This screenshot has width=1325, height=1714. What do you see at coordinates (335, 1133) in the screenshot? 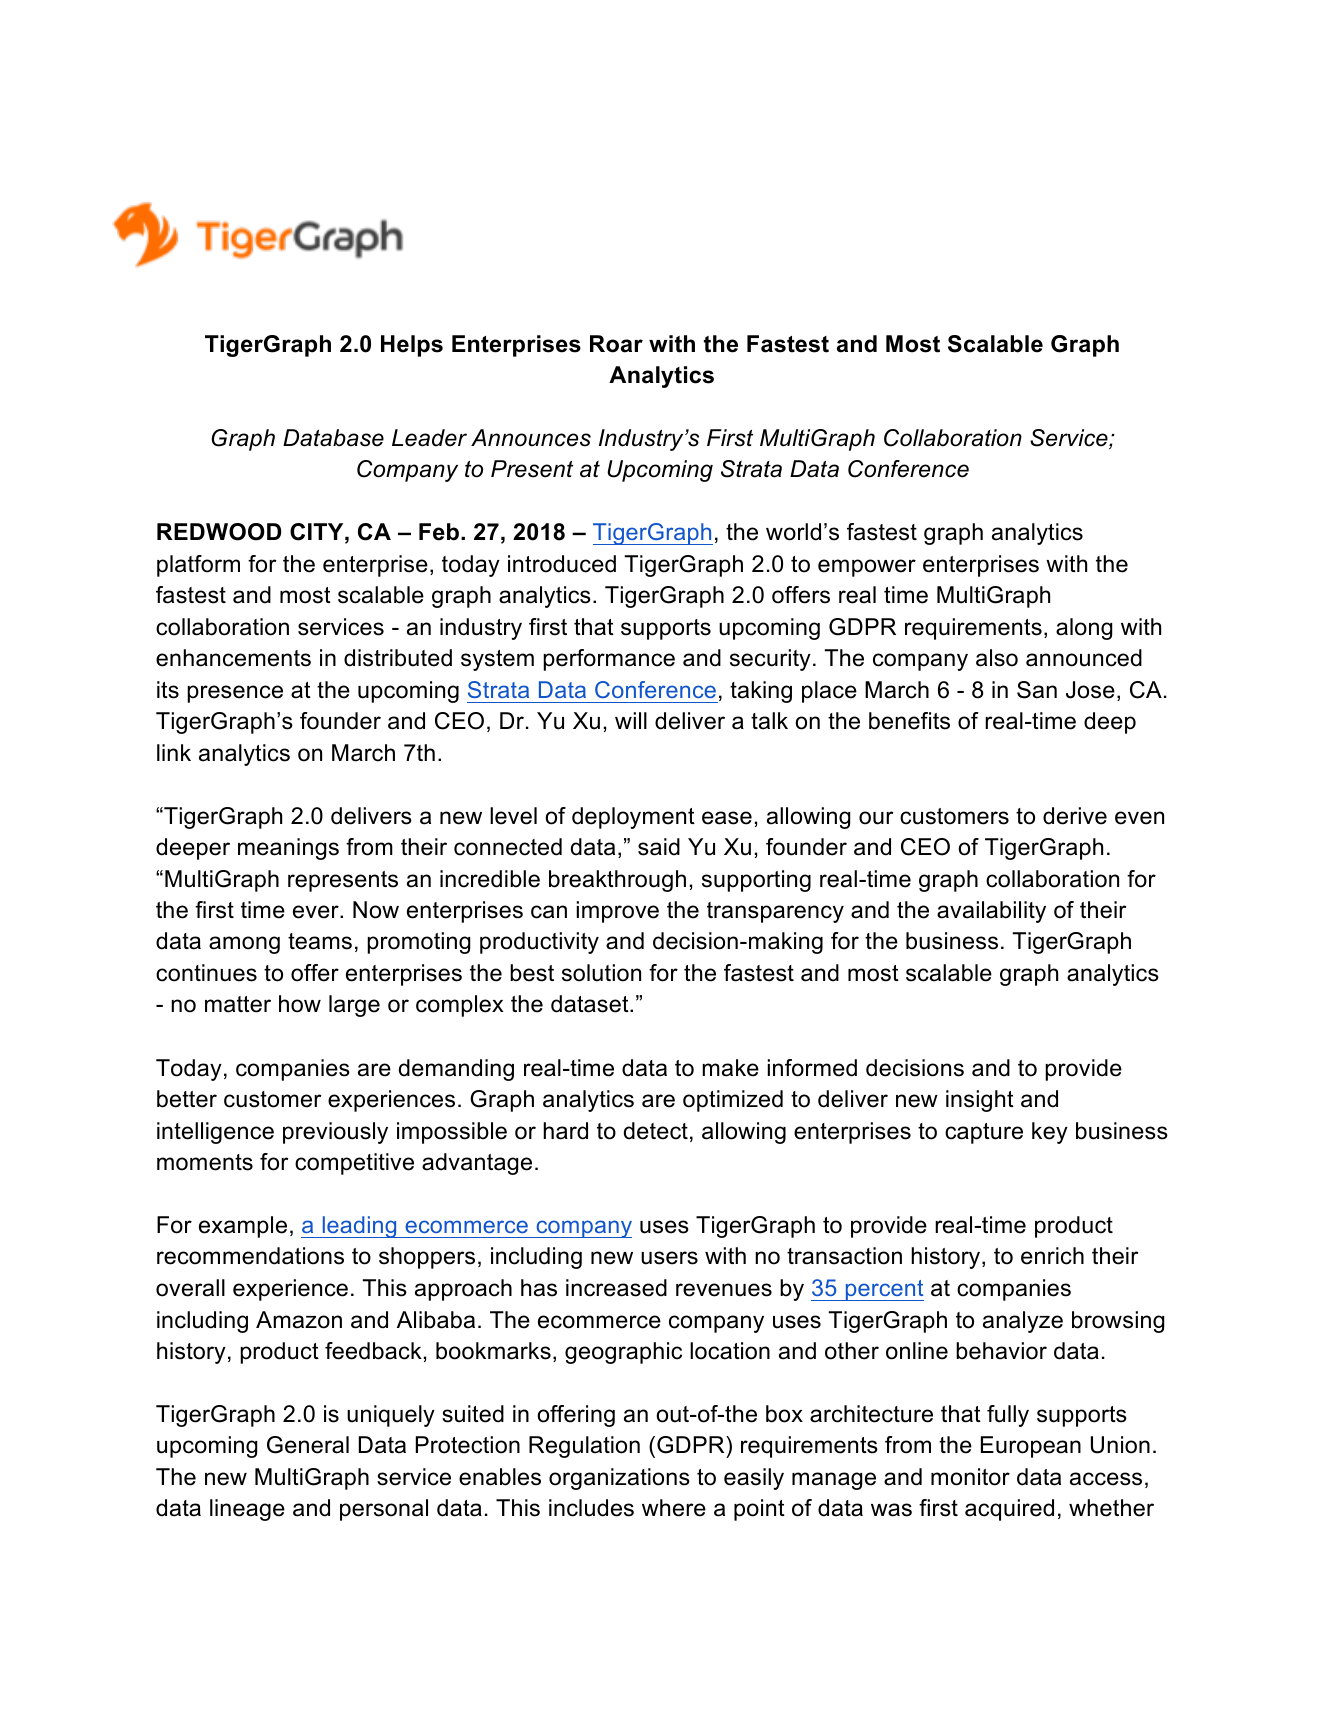
I see `previously` at bounding box center [335, 1133].
